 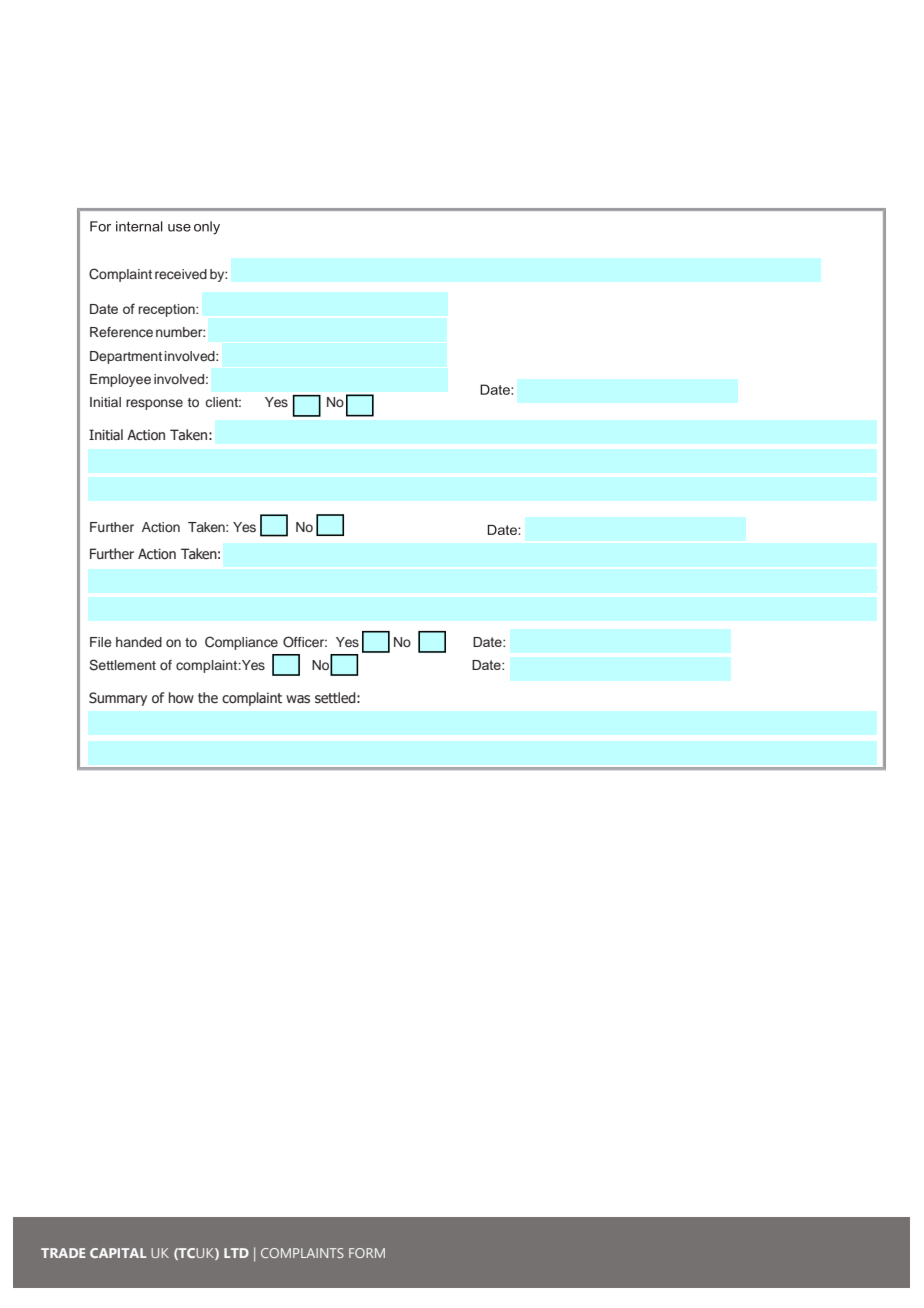 I want to click on was, so click(x=298, y=699).
